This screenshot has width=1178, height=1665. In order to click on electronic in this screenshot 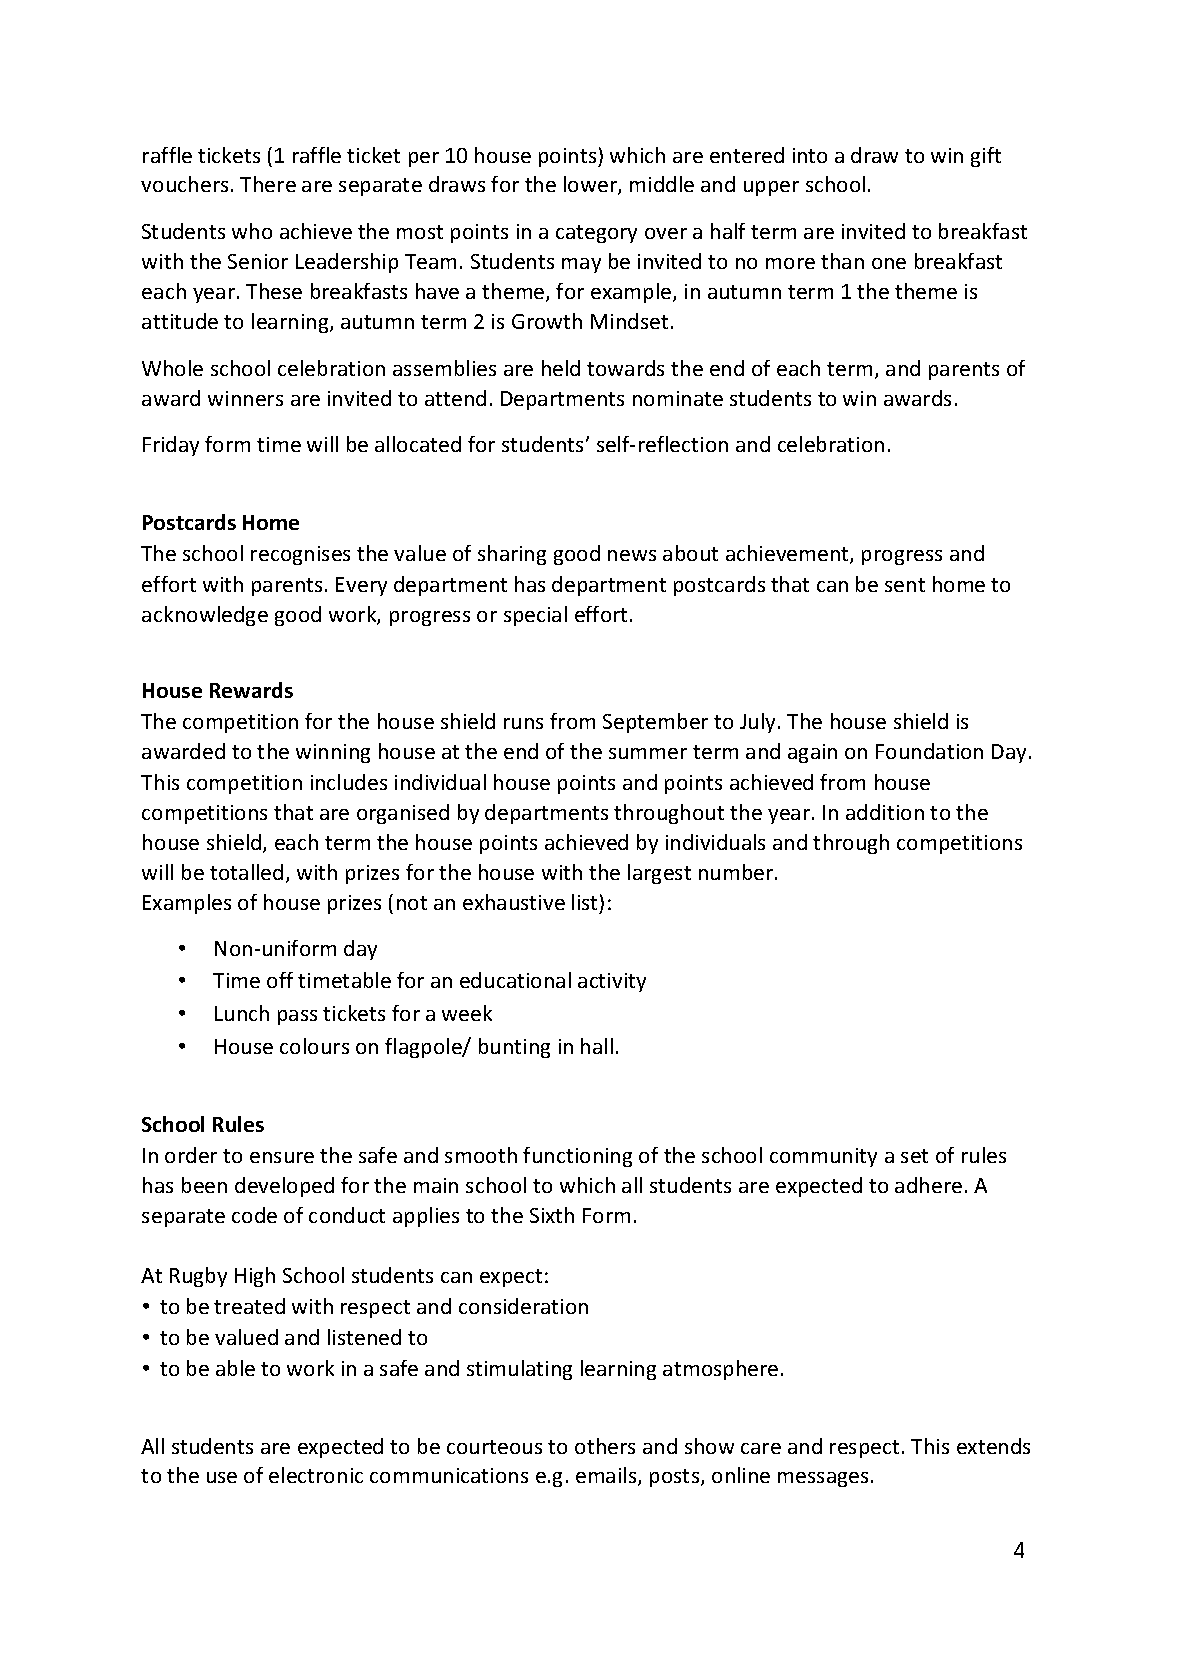, I will do `click(316, 1475)`.
